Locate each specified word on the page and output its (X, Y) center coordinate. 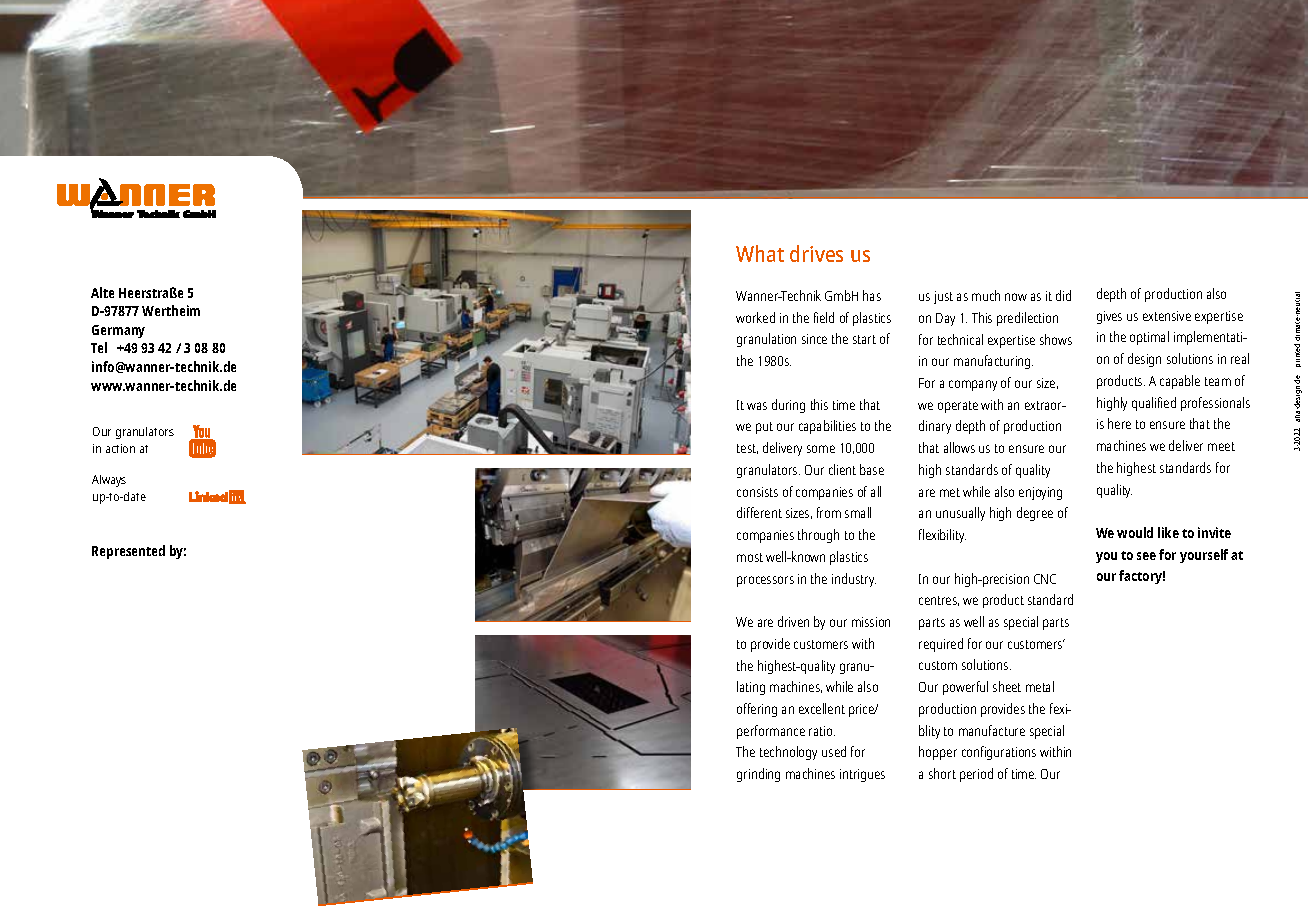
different (759, 512)
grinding (758, 775)
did (1063, 295)
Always (109, 481)
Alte (102, 292)
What (760, 253)
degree (1035, 514)
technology (788, 753)
